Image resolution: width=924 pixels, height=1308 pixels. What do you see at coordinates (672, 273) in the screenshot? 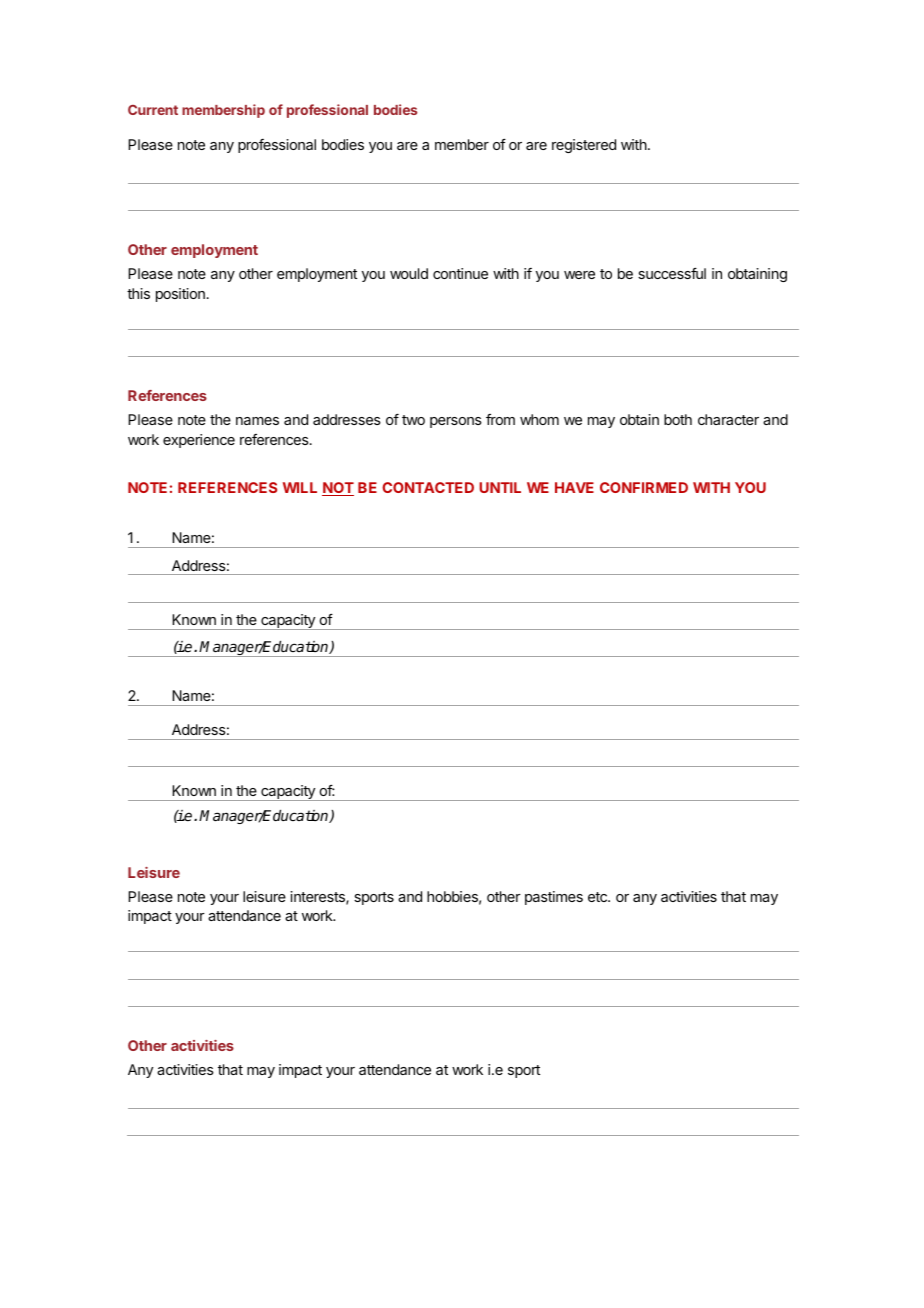
I see `successful` at bounding box center [672, 273].
